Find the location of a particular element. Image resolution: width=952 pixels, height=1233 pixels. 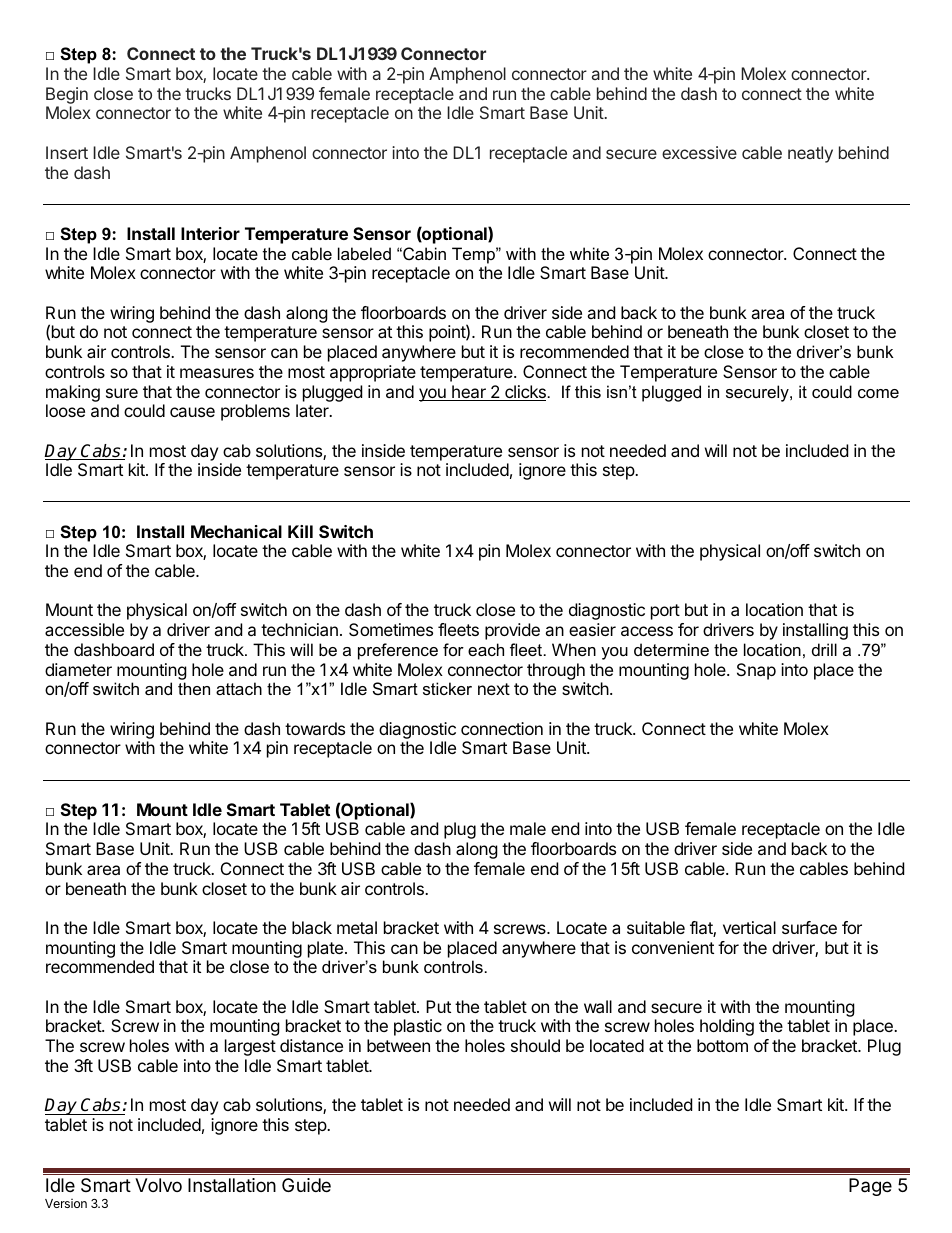

each is located at coordinates (486, 649).
